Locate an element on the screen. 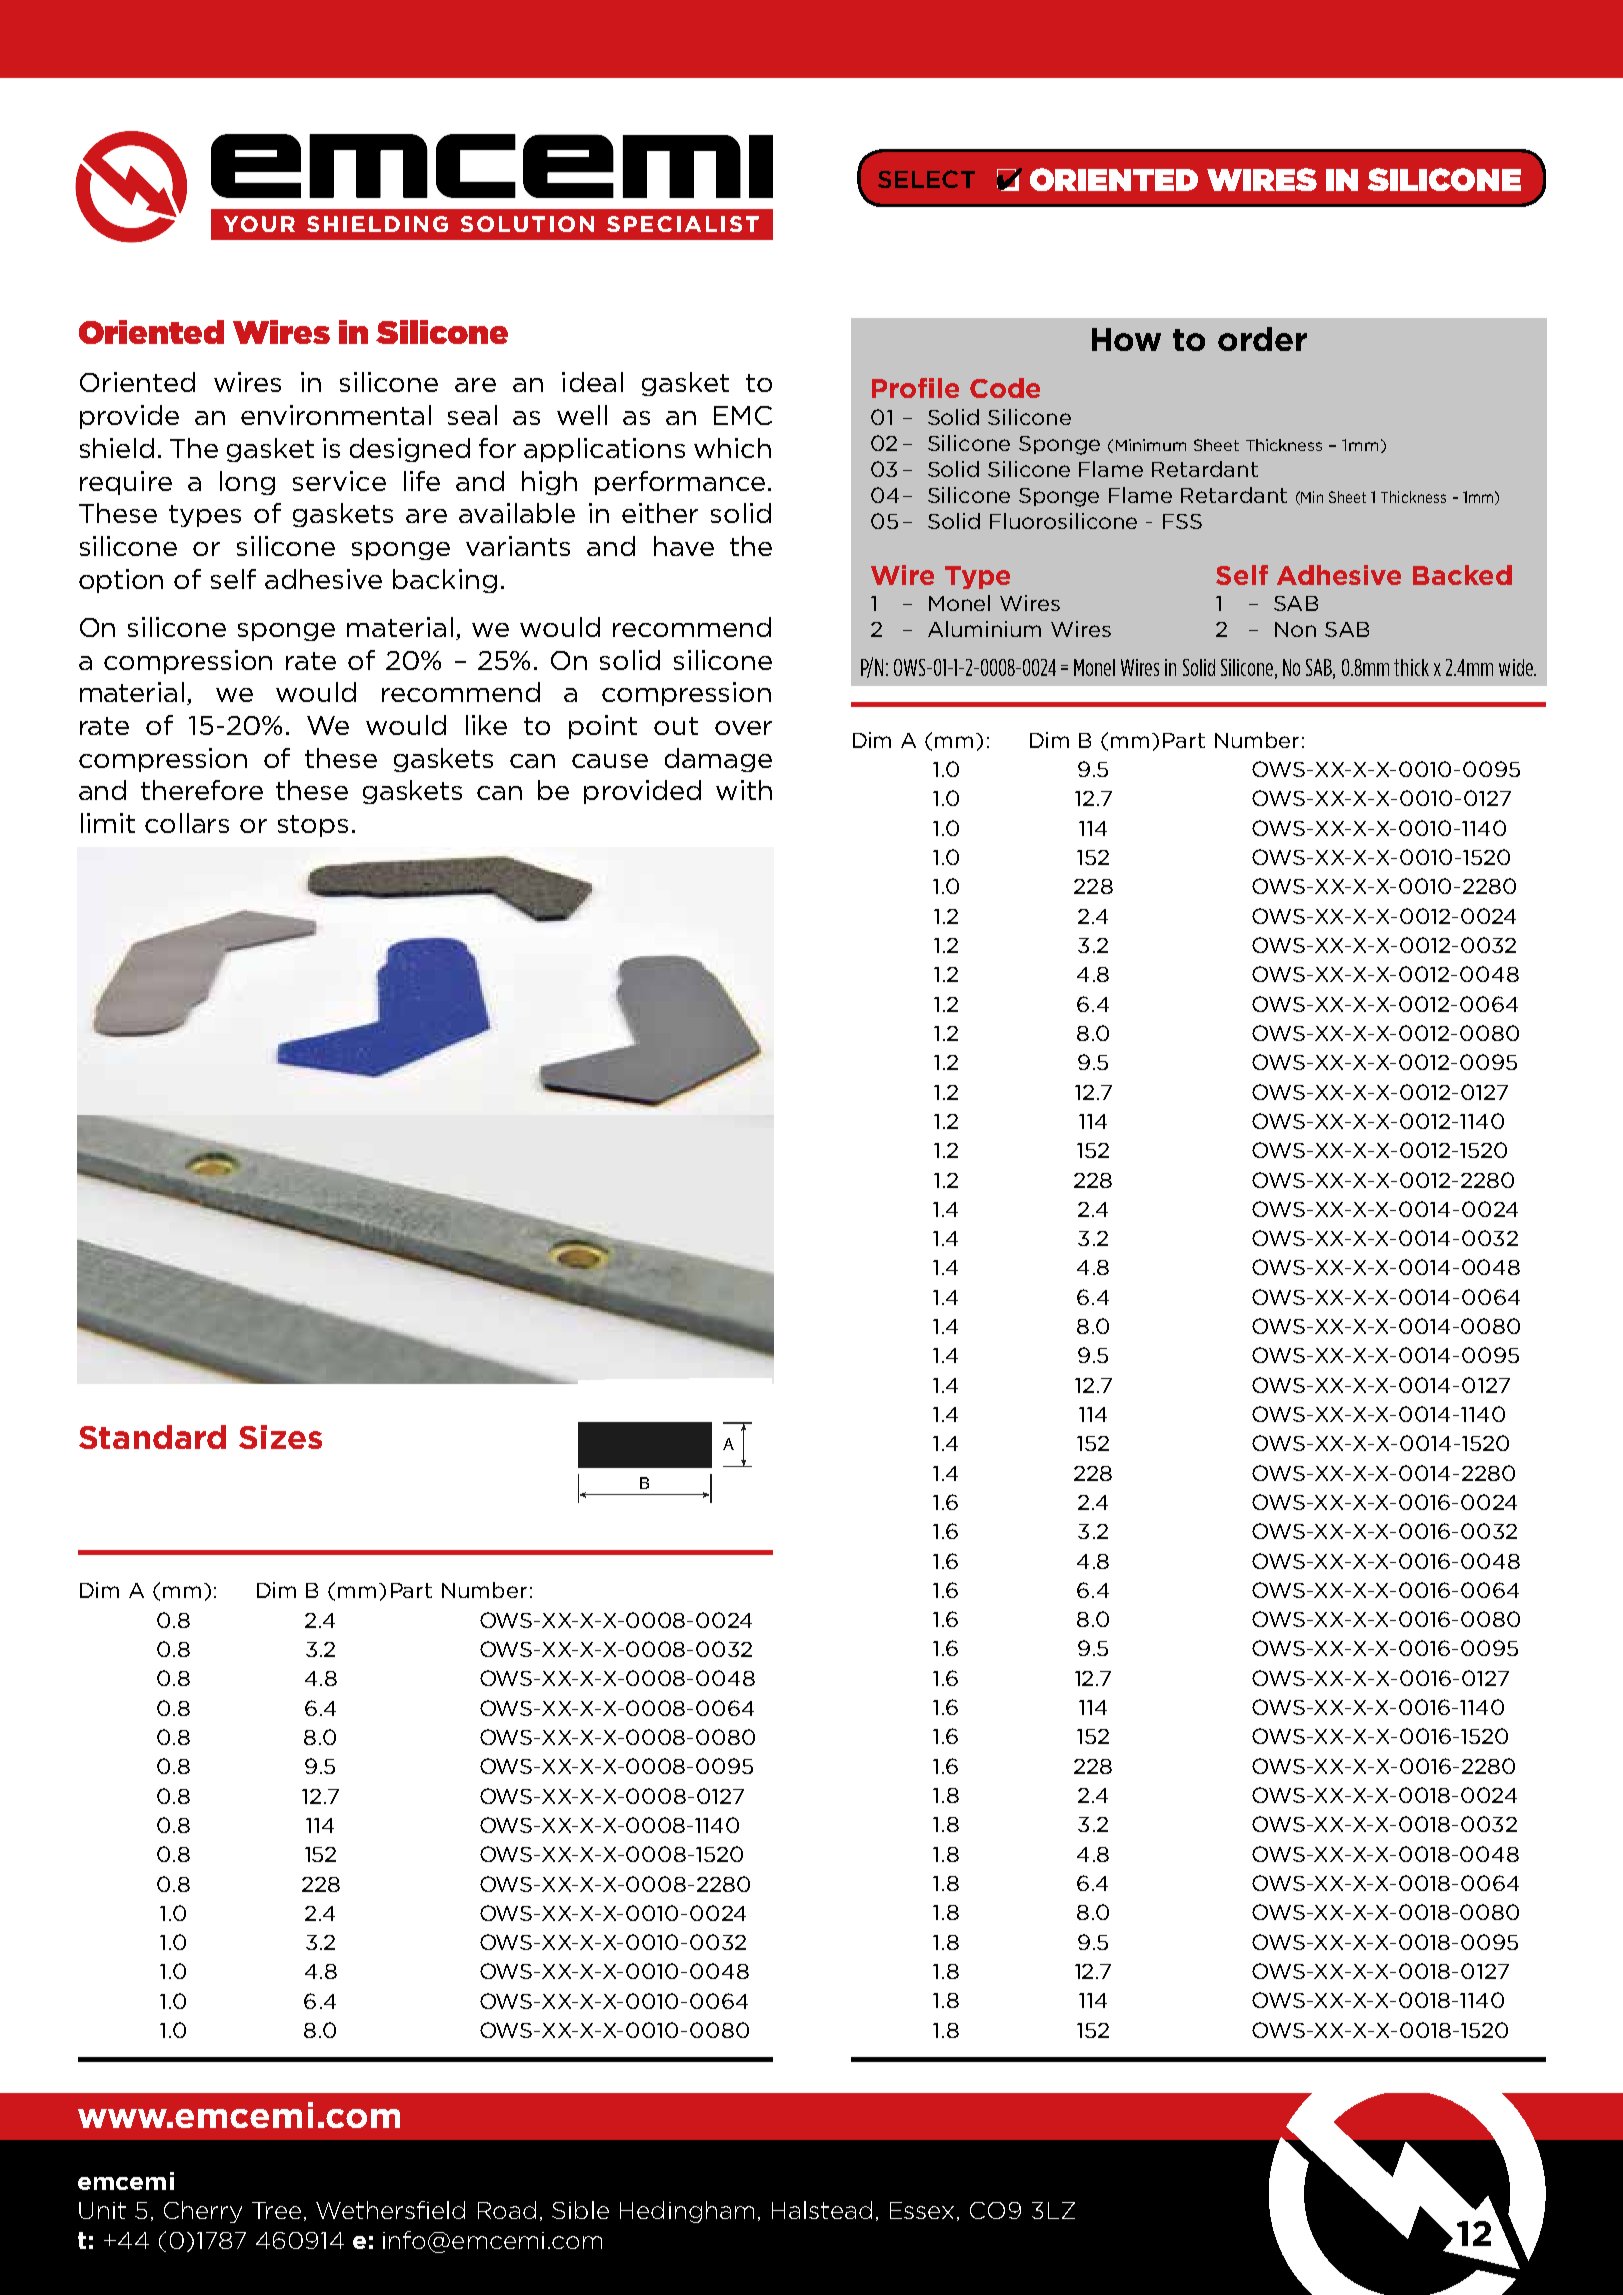 The image size is (1623, 2295). wide is located at coordinates (1517, 667).
